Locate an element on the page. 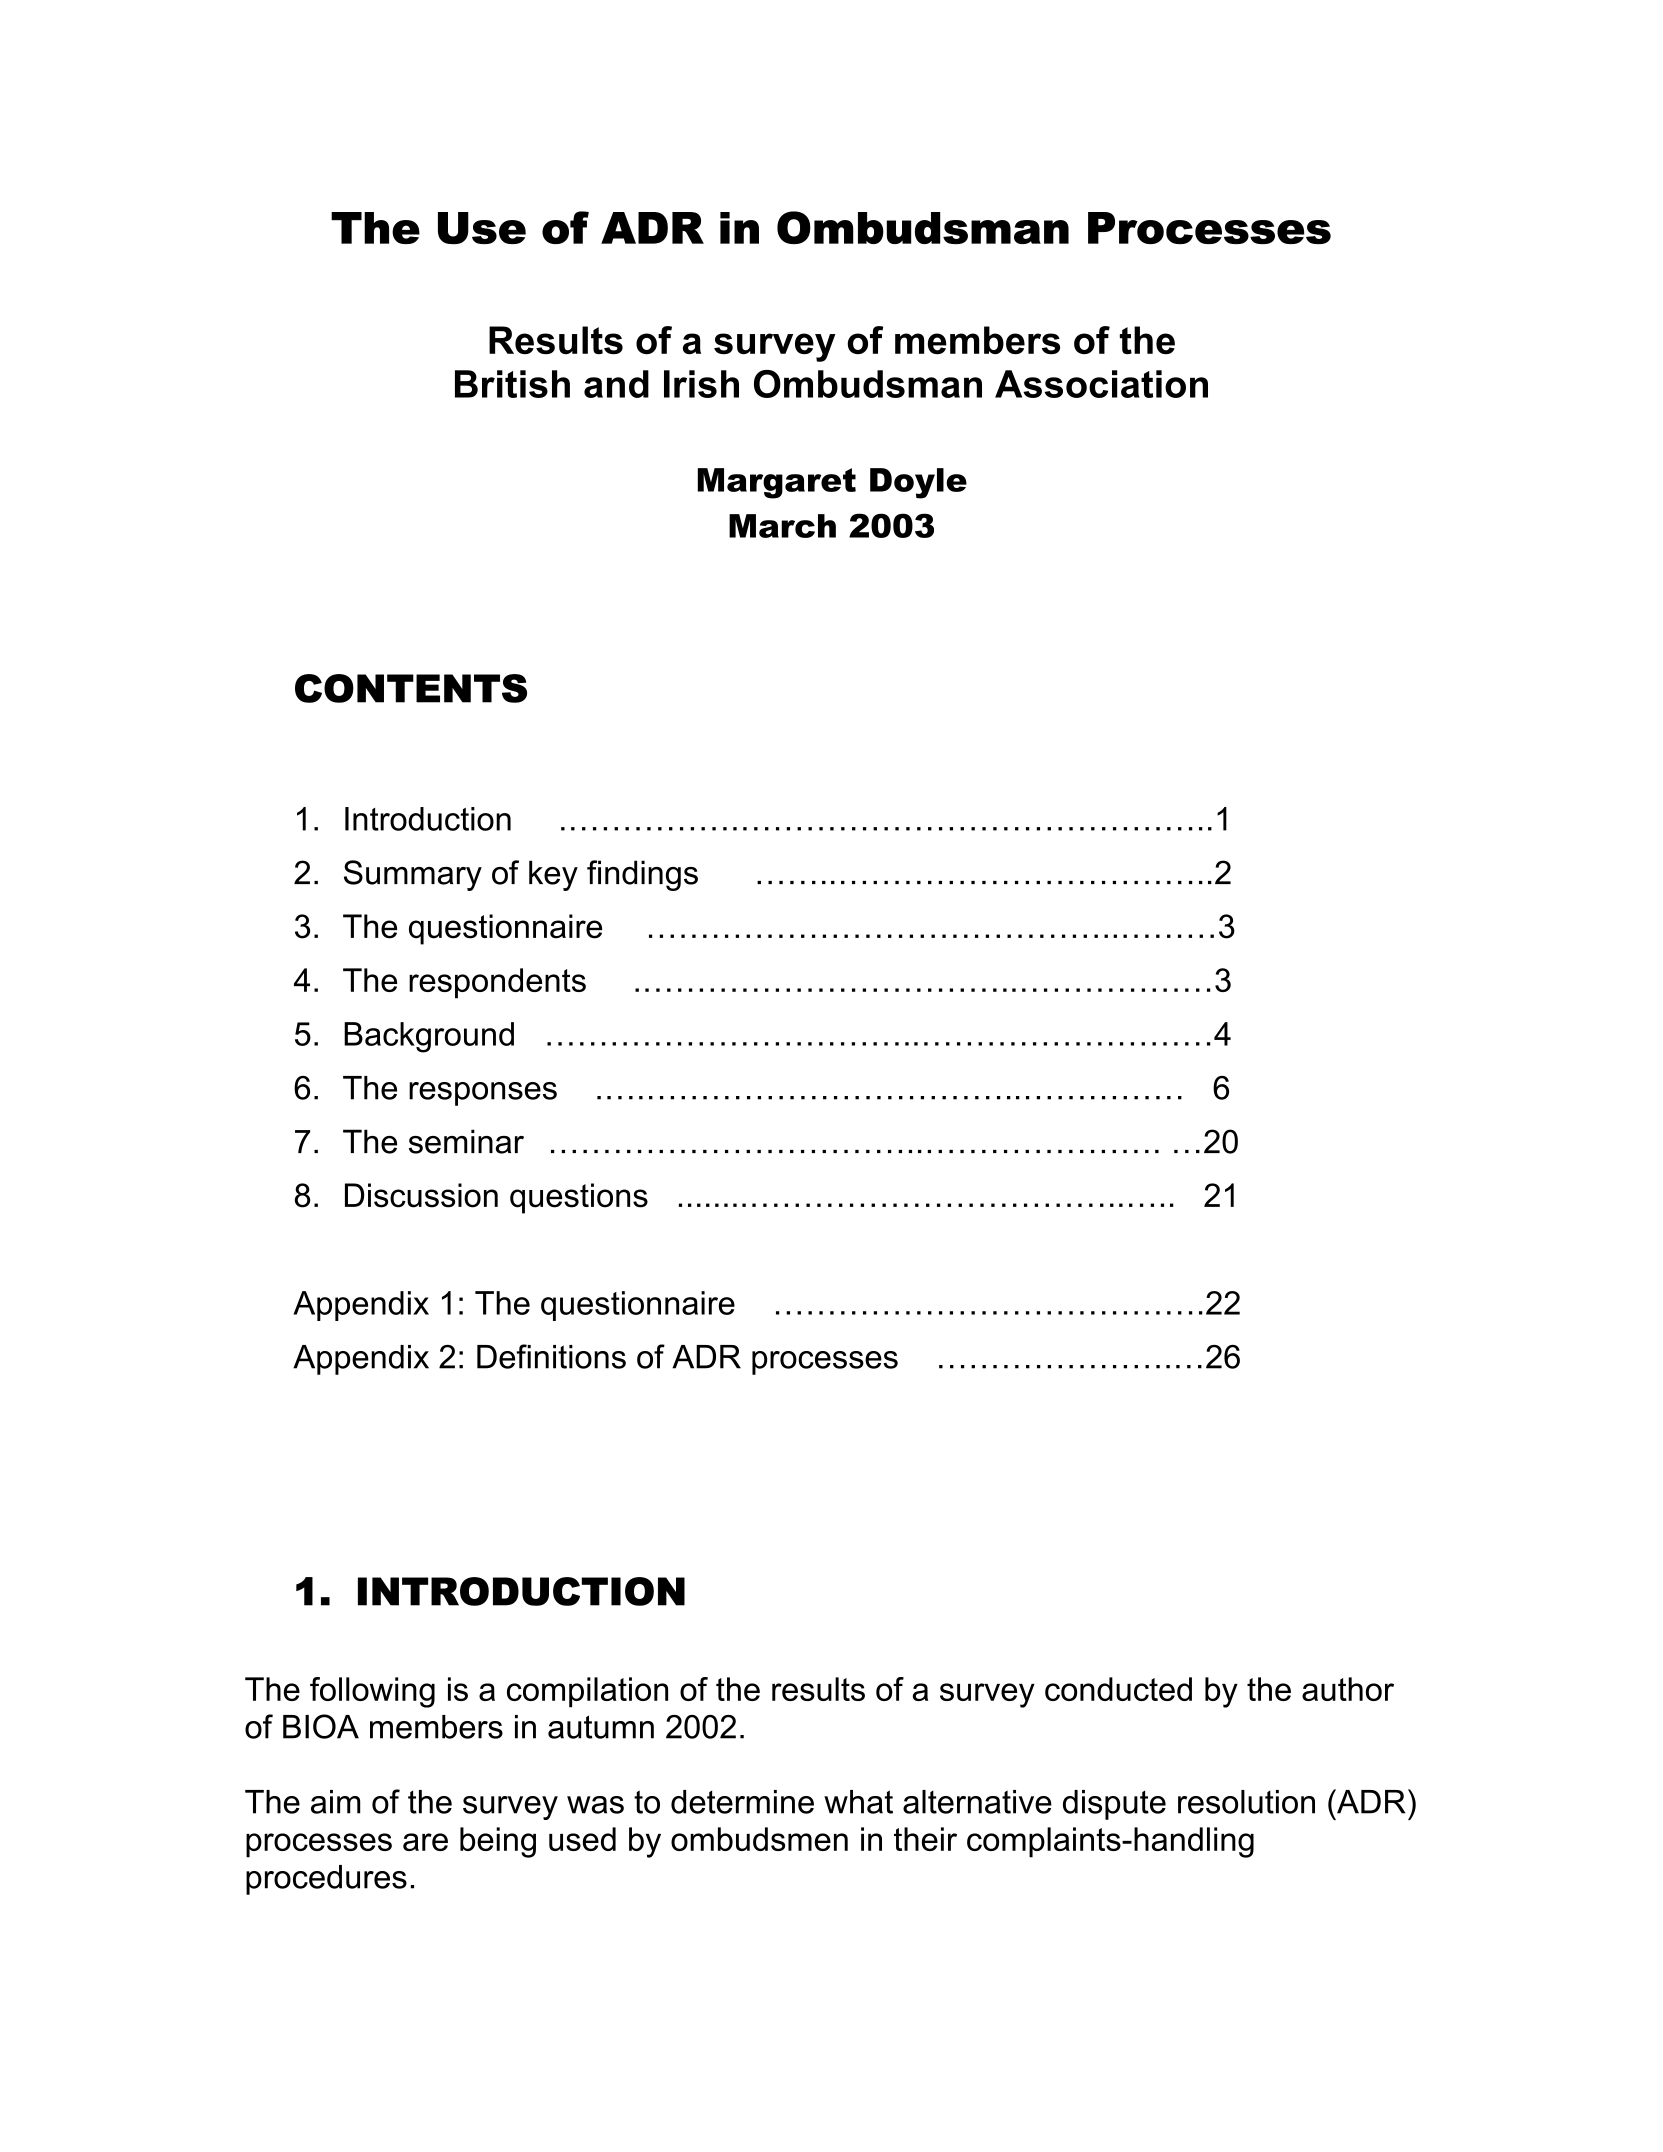 The width and height of the image is (1663, 2152). resolution is located at coordinates (1246, 1802).
